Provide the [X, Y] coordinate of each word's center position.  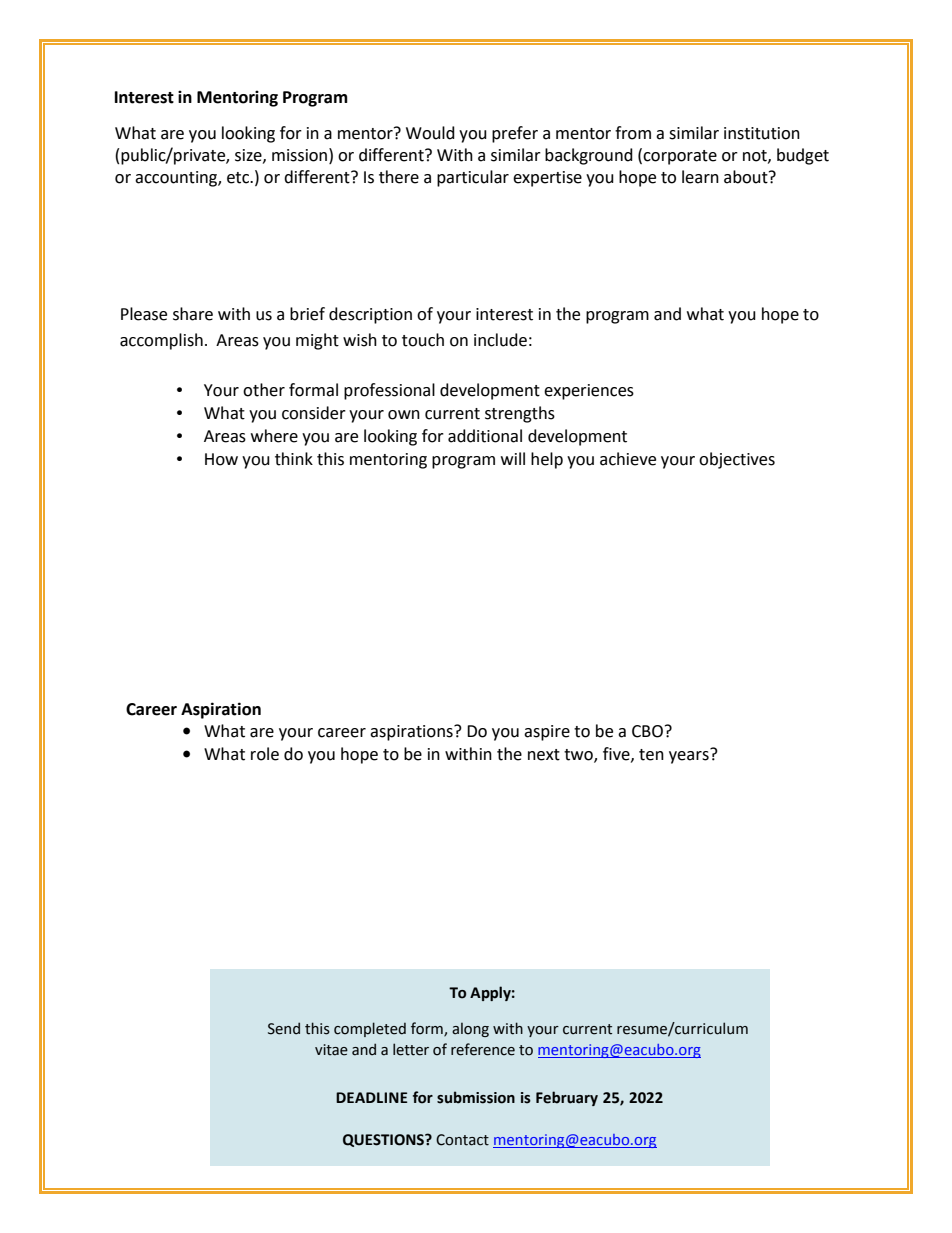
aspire [547, 733]
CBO [647, 731]
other [264, 390]
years [690, 756]
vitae [331, 1050]
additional [485, 436]
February [567, 1098]
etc [239, 178]
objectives [737, 460]
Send [284, 1028]
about [747, 177]
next [544, 755]
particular [473, 178]
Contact [462, 1140]
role [265, 754]
